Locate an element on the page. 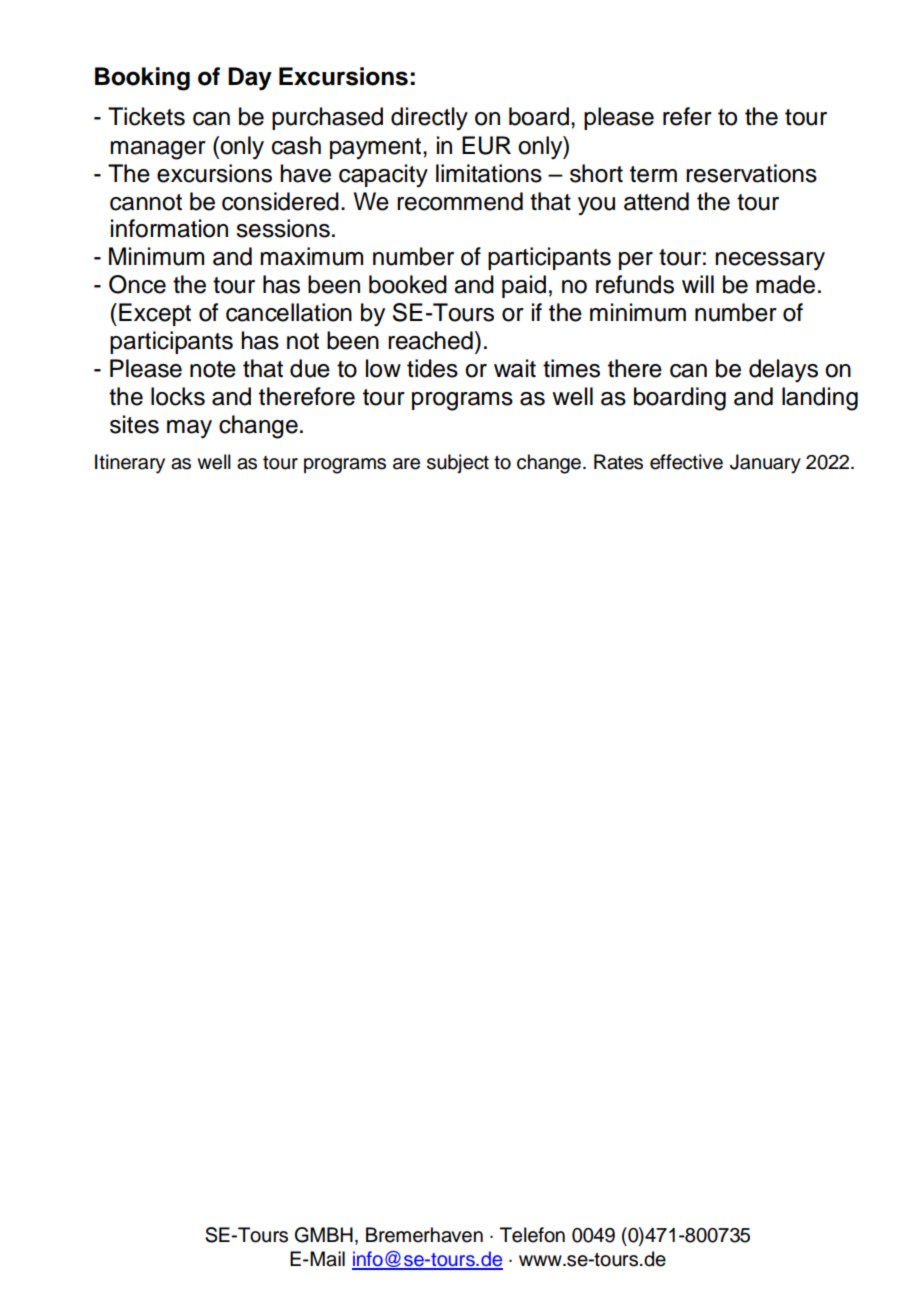 Image resolution: width=924 pixels, height=1313 pixels. effective is located at coordinates (686, 462).
